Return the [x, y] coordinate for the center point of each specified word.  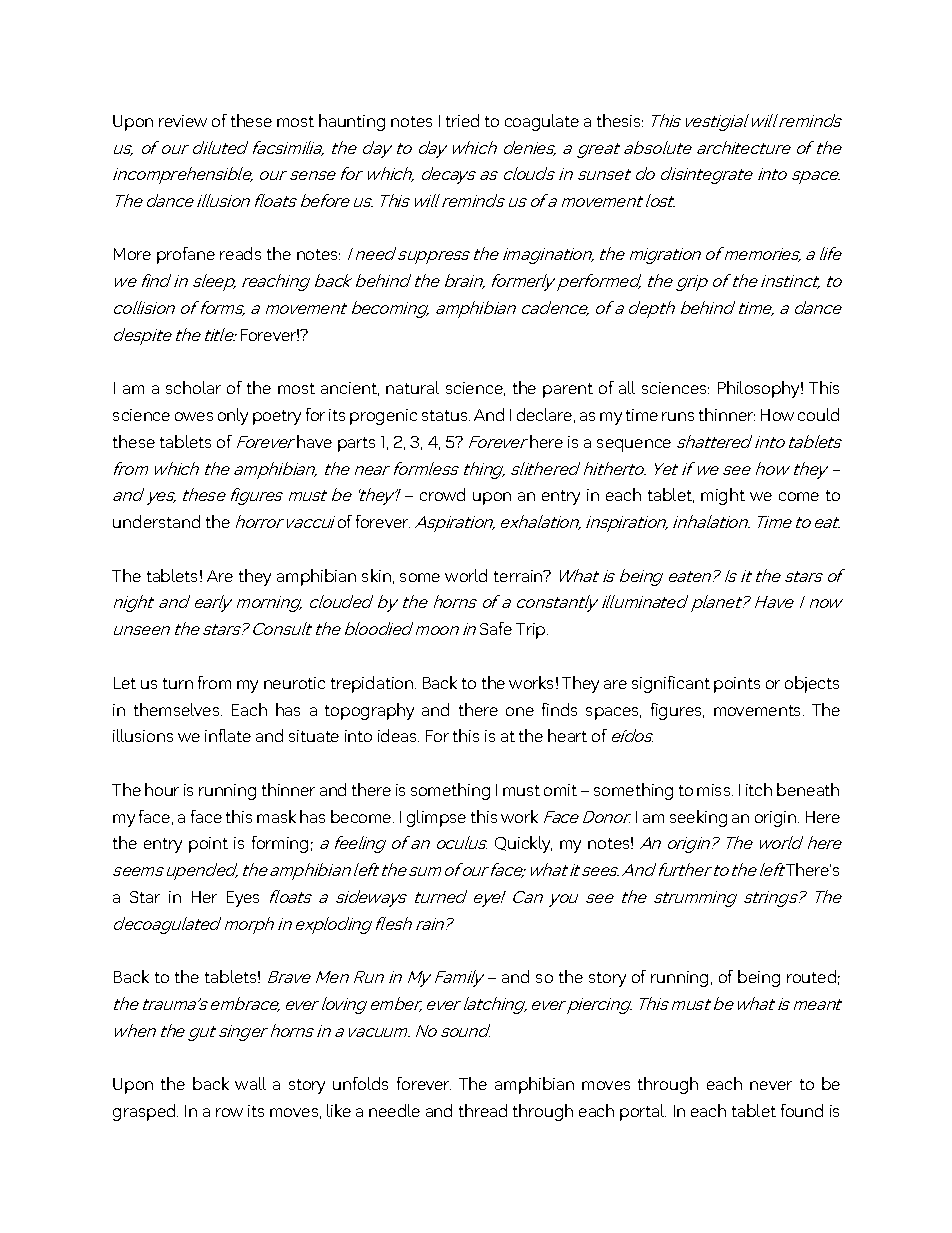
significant [671, 684]
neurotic [294, 683]
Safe [496, 628]
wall [250, 1083]
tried [462, 120]
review [183, 121]
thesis [620, 120]
